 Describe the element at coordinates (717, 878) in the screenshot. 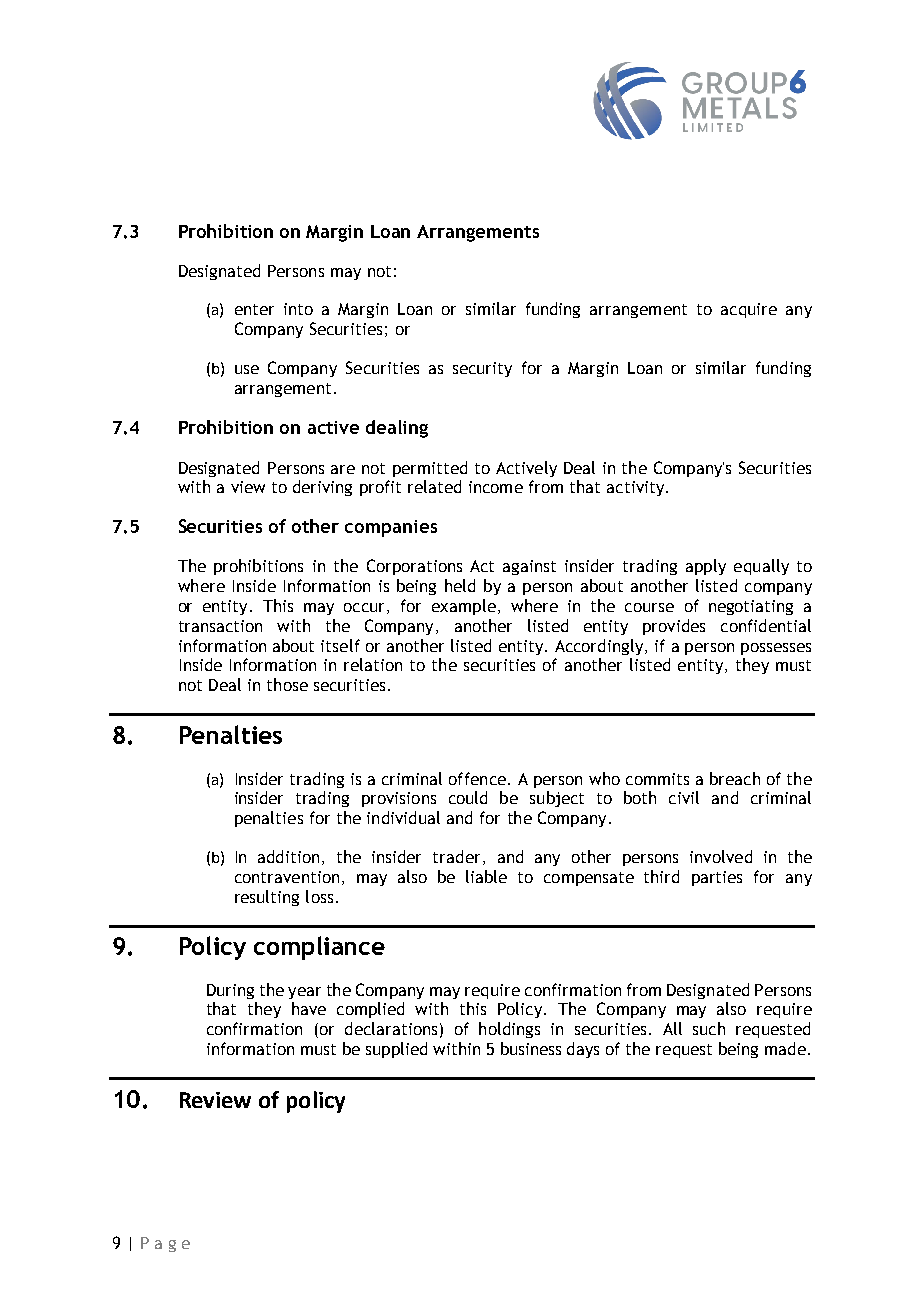

I see `parties` at that location.
